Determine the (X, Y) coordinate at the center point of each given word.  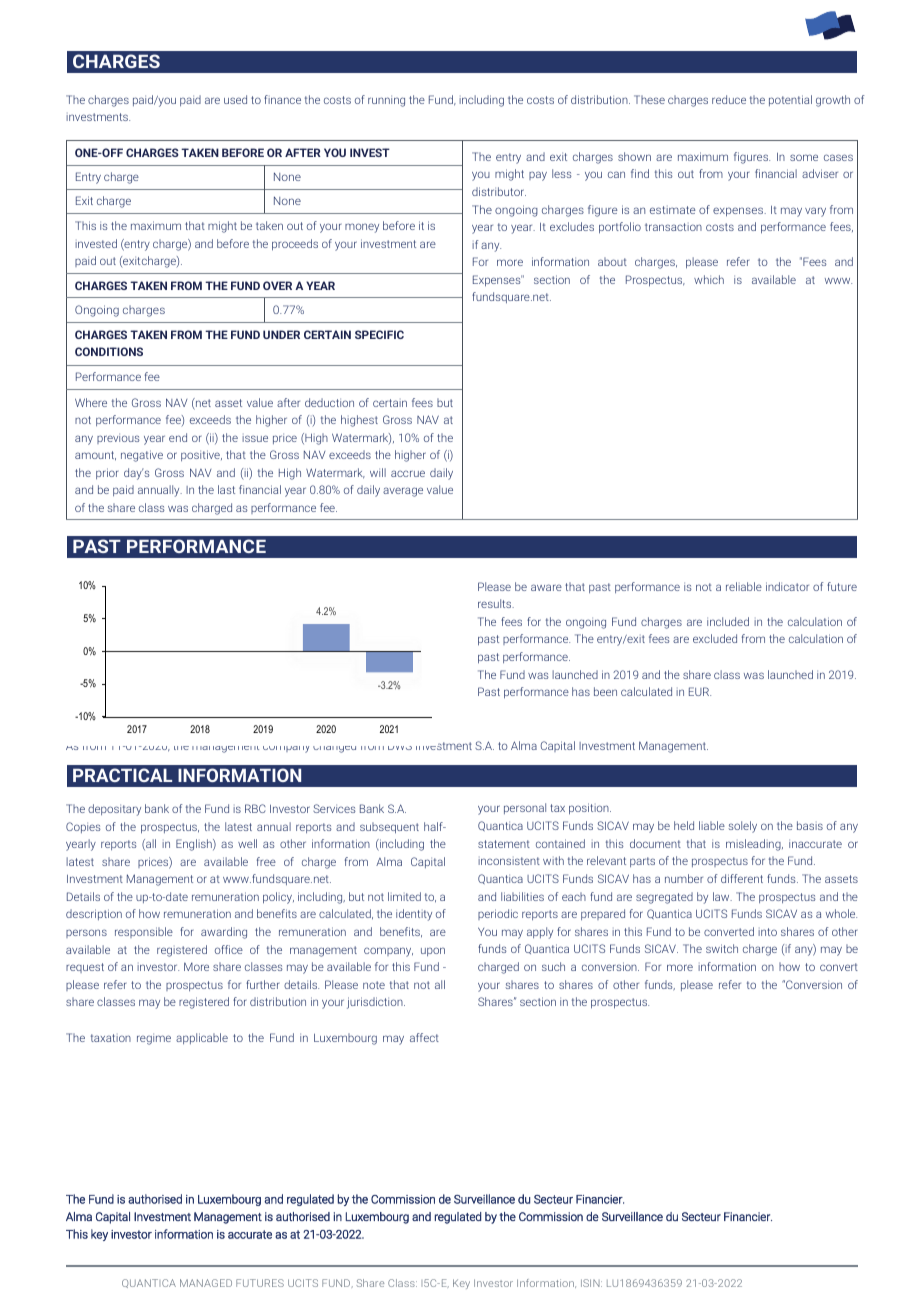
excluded (715, 638)
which (709, 279)
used (235, 99)
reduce (729, 99)
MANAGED (206, 1283)
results (496, 603)
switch (722, 948)
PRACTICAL (122, 775)
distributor (499, 191)
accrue (408, 473)
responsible (144, 932)
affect (424, 1037)
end (178, 437)
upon (433, 951)
